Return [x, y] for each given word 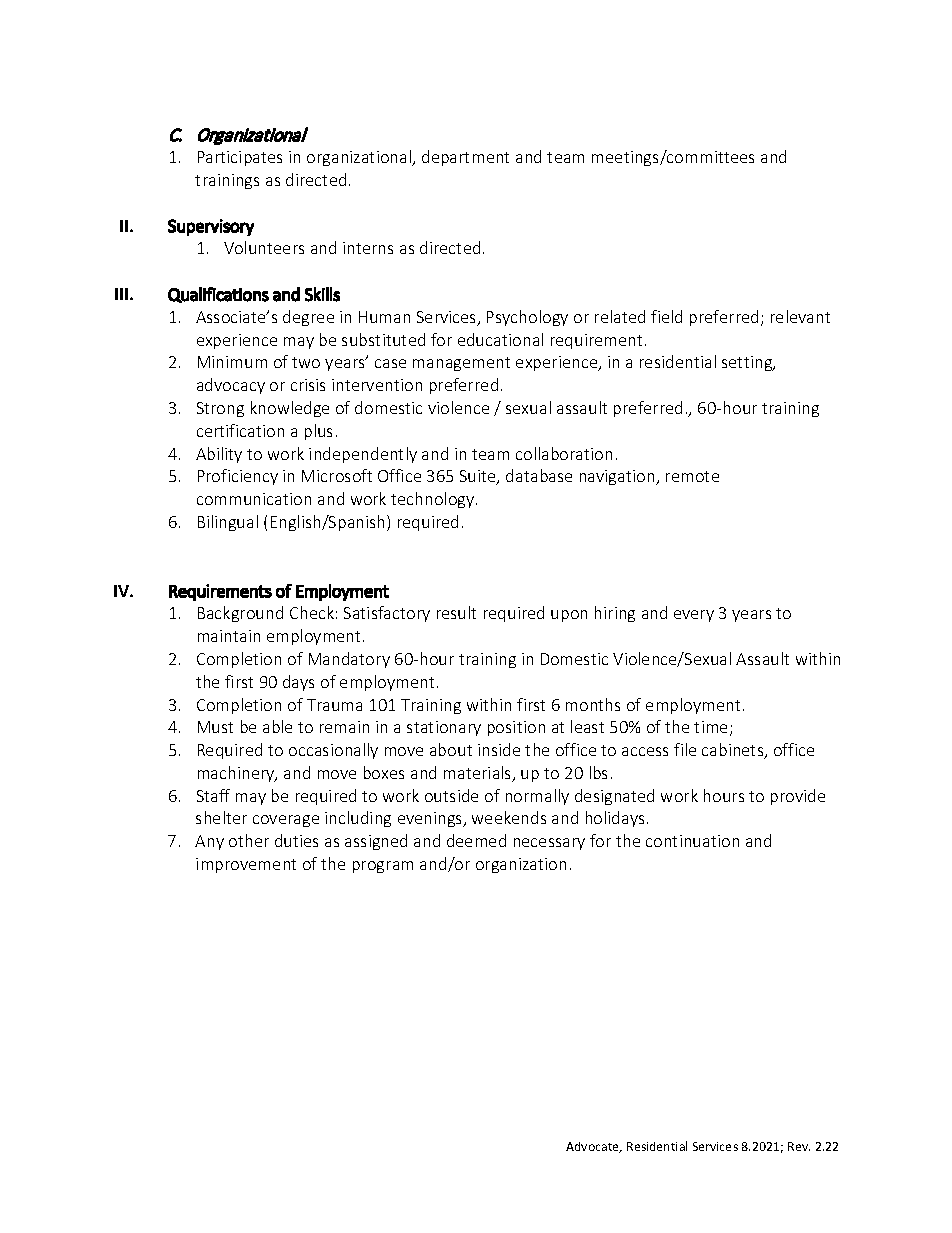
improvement [246, 865]
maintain [229, 636]
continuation [692, 841]
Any [209, 842]
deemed [476, 840]
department [465, 158]
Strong [220, 409]
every [694, 616]
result [456, 612]
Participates [240, 158]
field [666, 316]
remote [692, 476]
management [461, 364]
